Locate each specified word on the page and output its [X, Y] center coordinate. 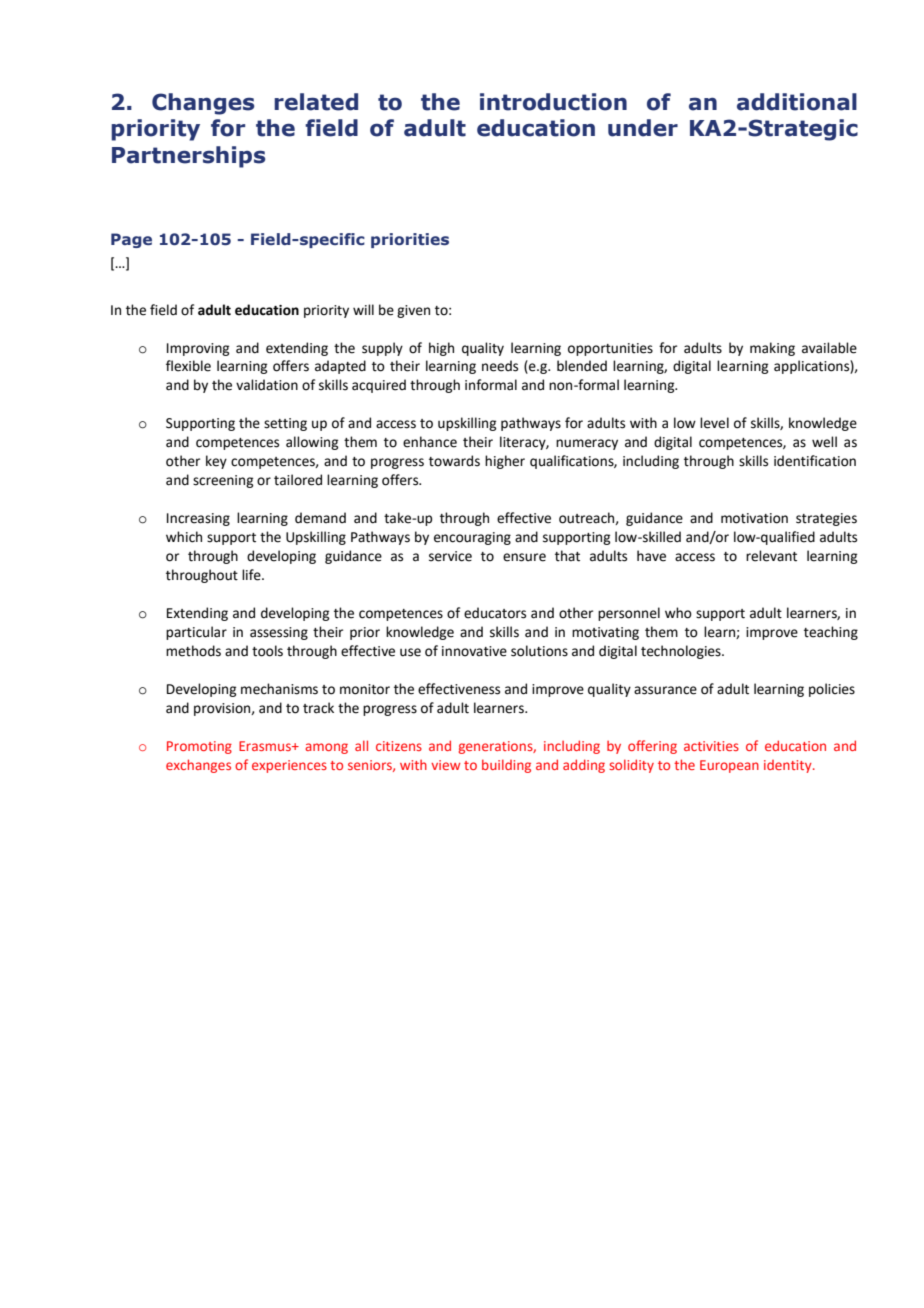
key [216, 462]
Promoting [199, 747]
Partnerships [189, 157]
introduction [553, 102]
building [506, 766]
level [714, 423]
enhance [430, 442]
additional [797, 102]
